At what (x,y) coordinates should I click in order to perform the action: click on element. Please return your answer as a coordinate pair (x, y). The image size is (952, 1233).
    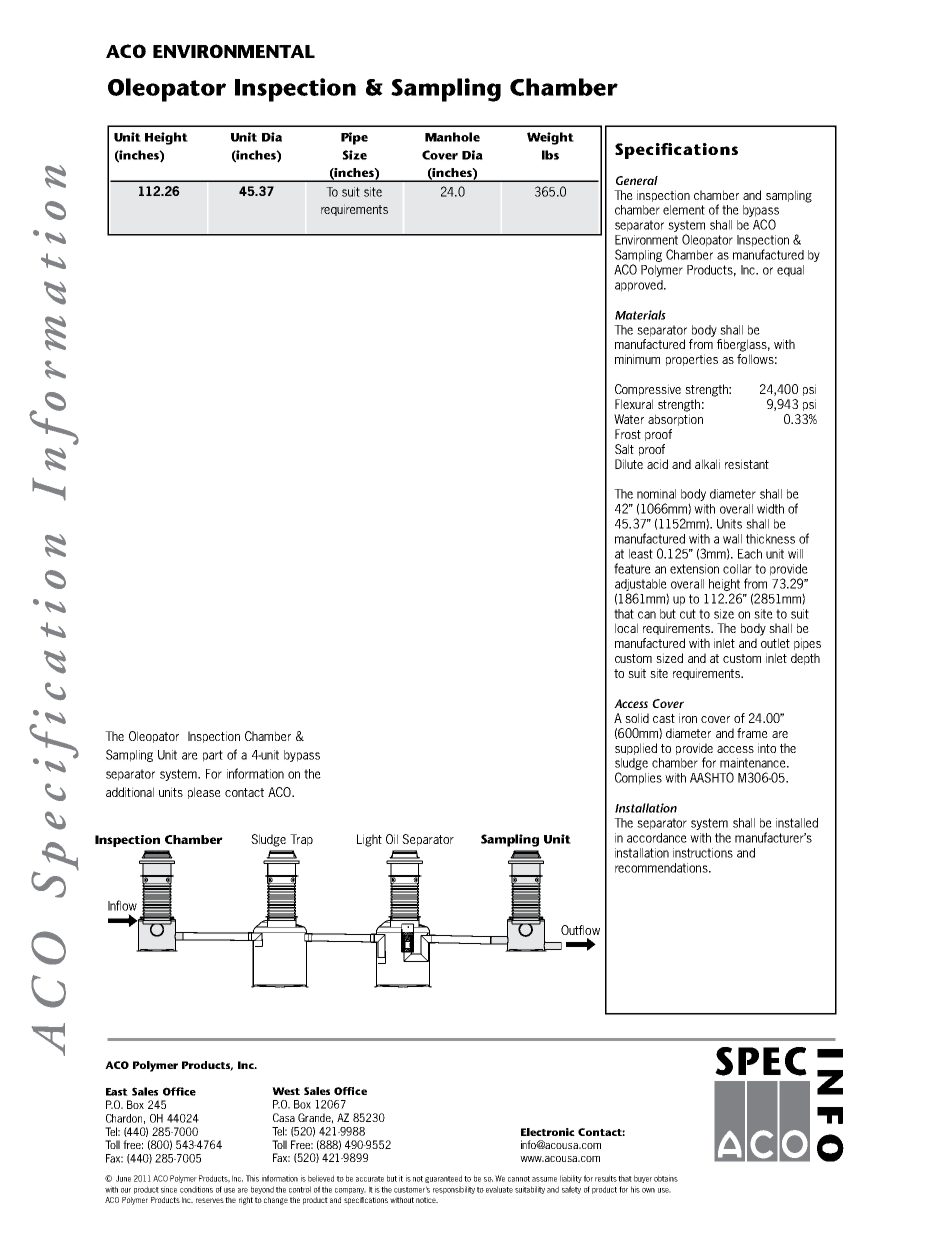
    Looking at the image, I should click on (684, 210).
